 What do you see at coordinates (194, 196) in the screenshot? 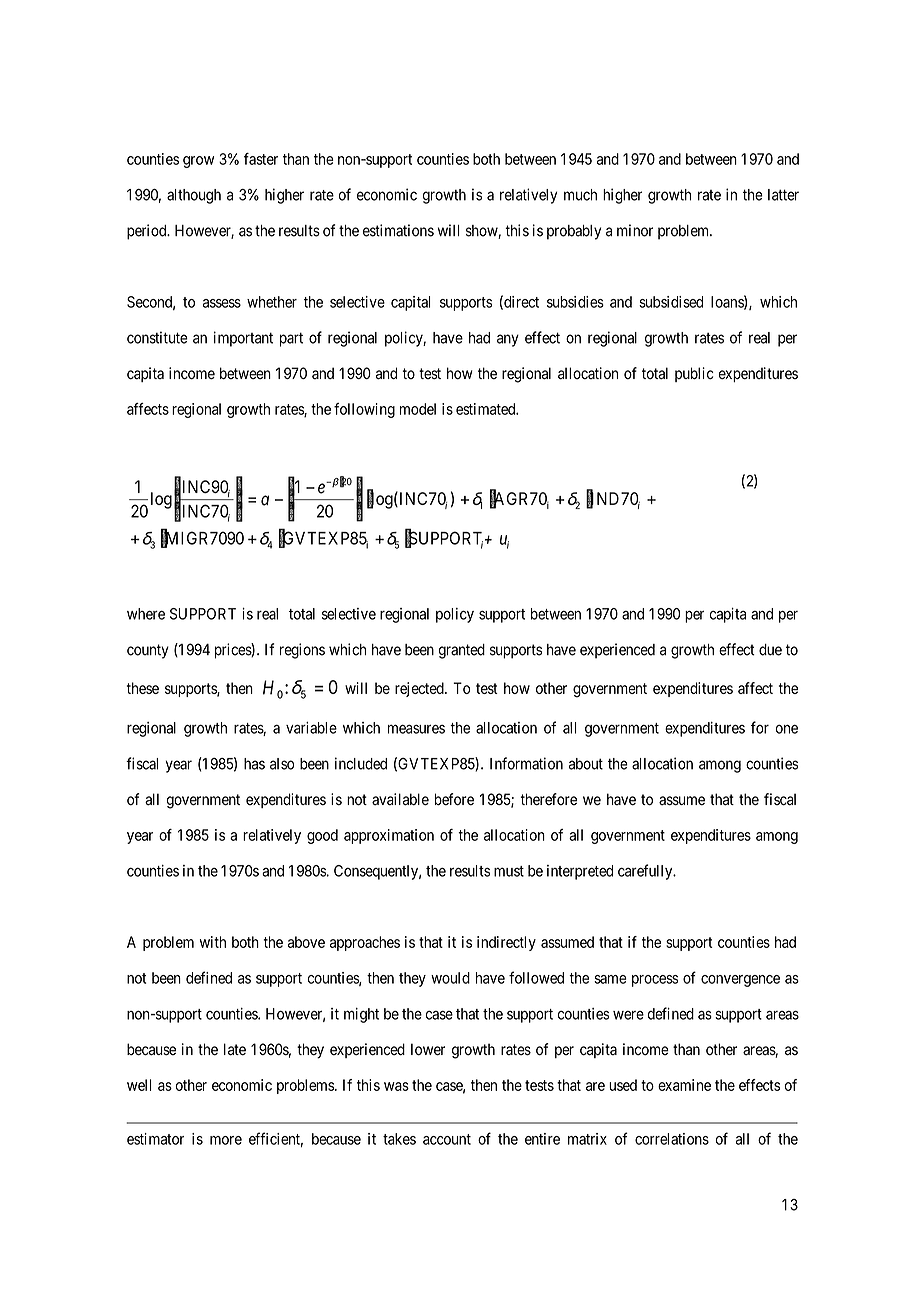
I see `although` at bounding box center [194, 196].
